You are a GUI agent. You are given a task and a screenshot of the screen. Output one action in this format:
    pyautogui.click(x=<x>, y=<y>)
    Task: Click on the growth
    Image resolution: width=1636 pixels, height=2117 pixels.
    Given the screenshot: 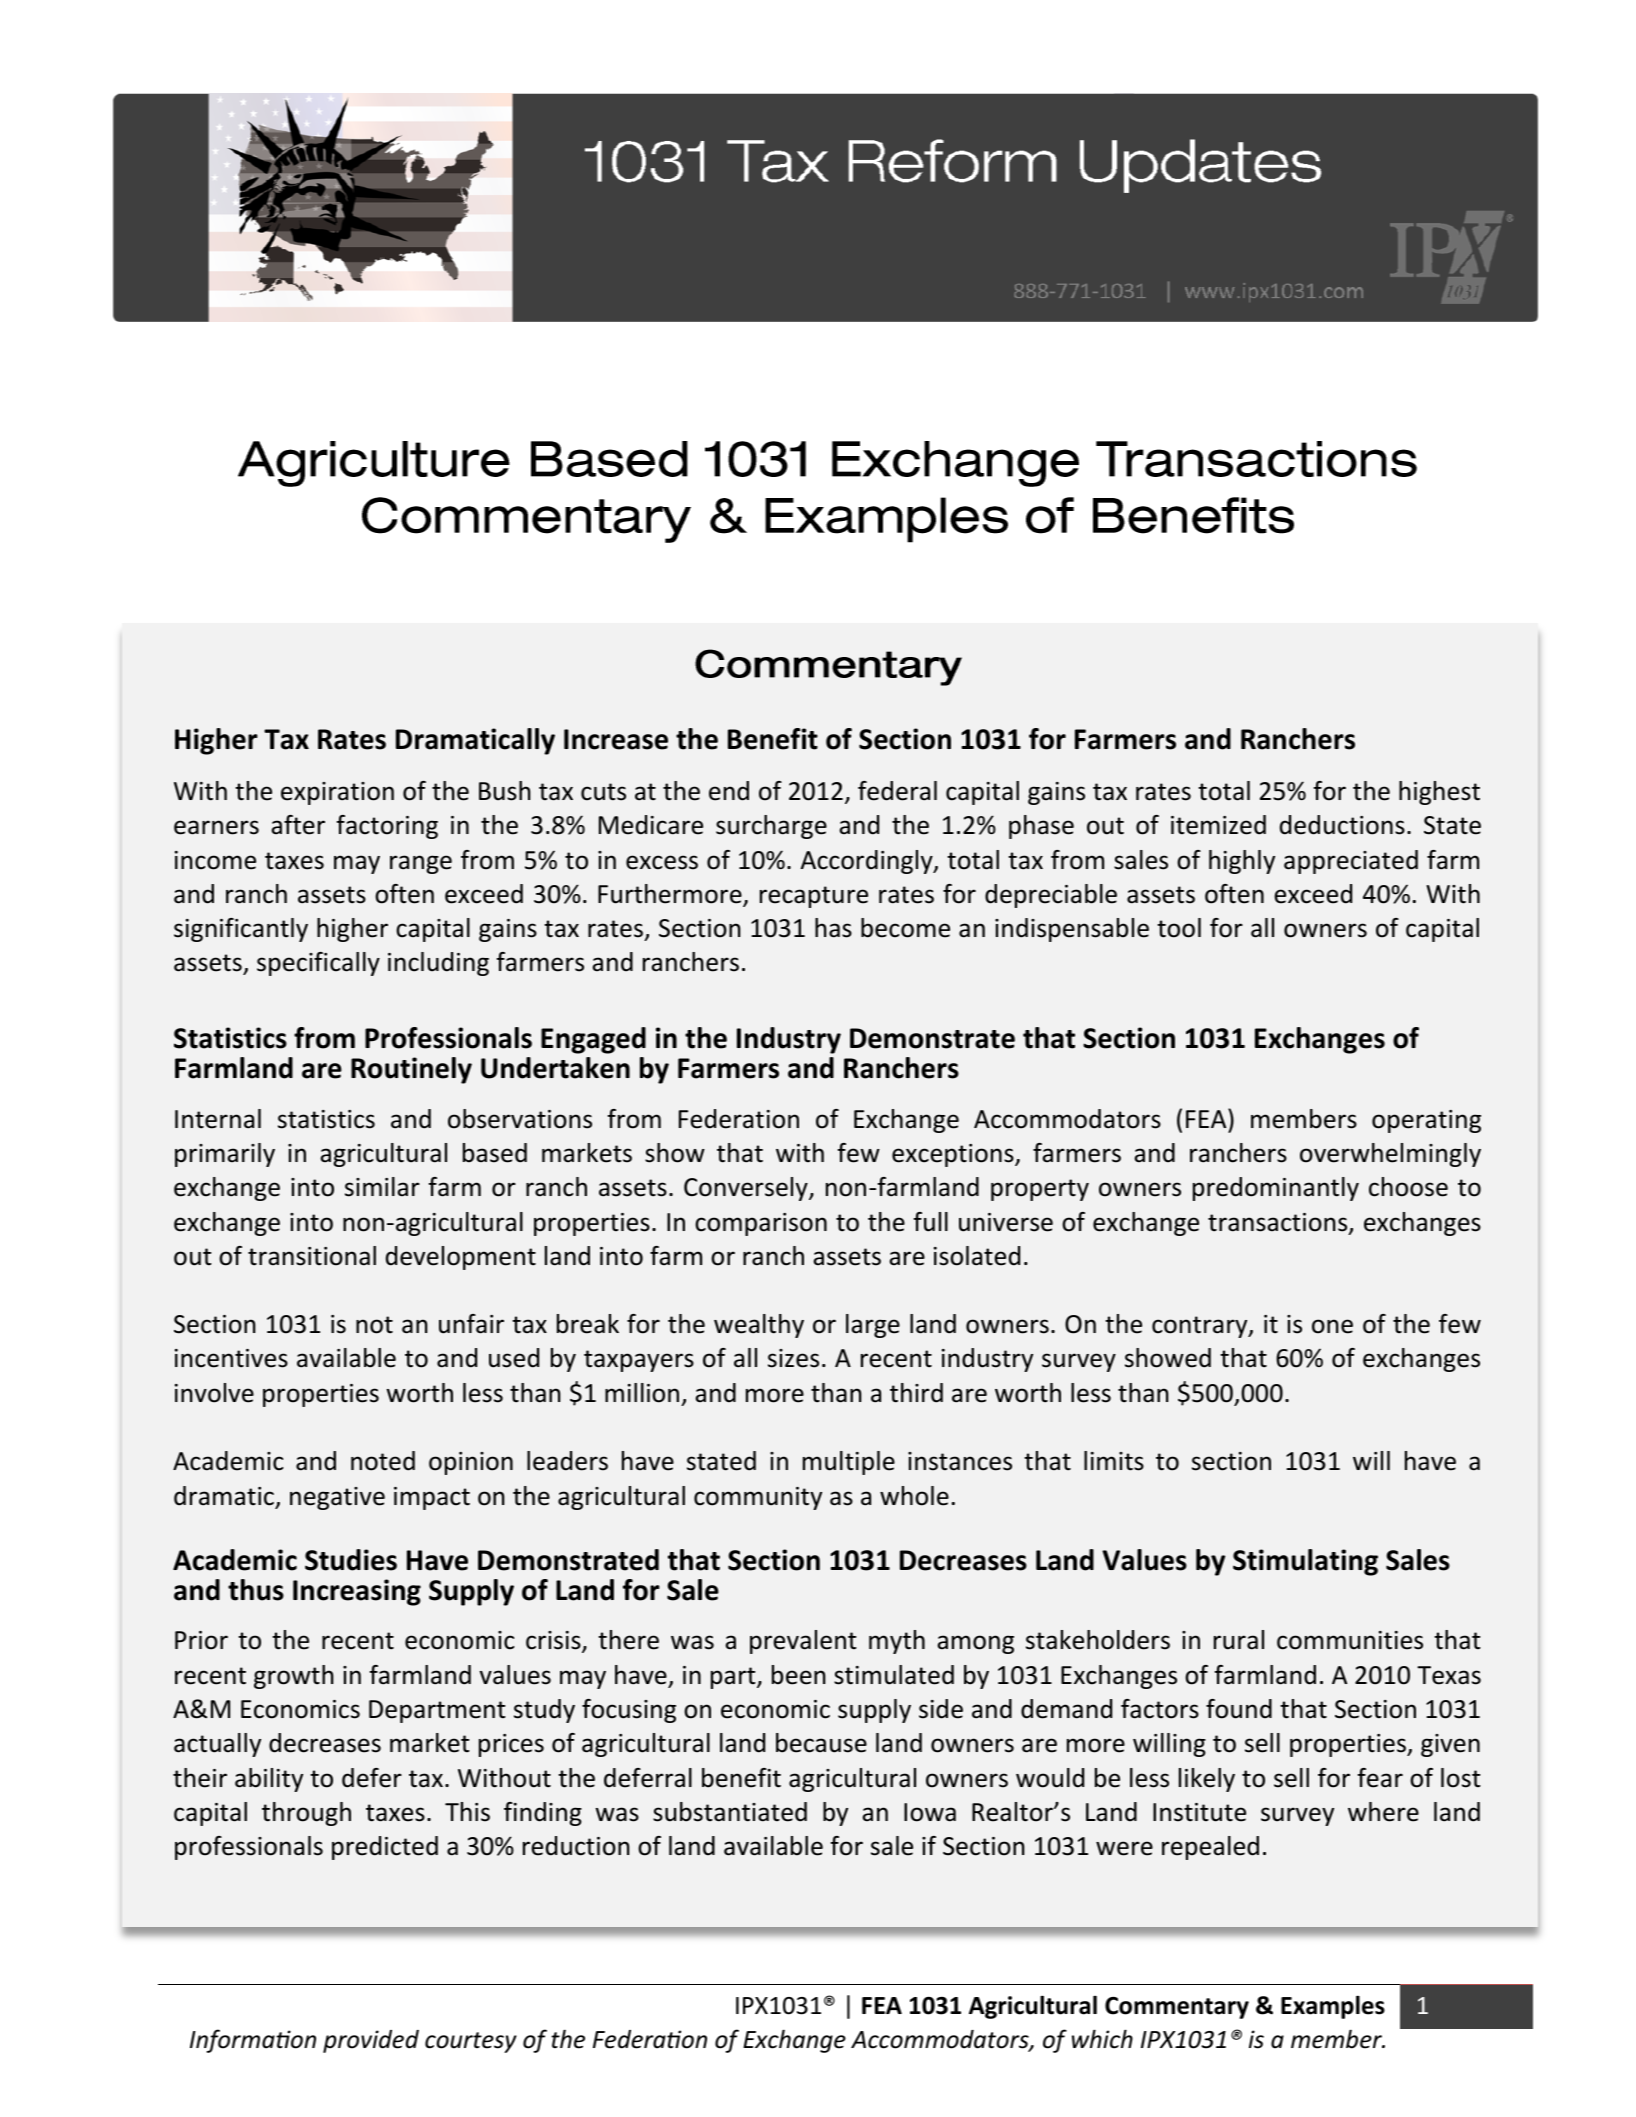 What is the action you would take?
    pyautogui.click(x=294, y=1677)
